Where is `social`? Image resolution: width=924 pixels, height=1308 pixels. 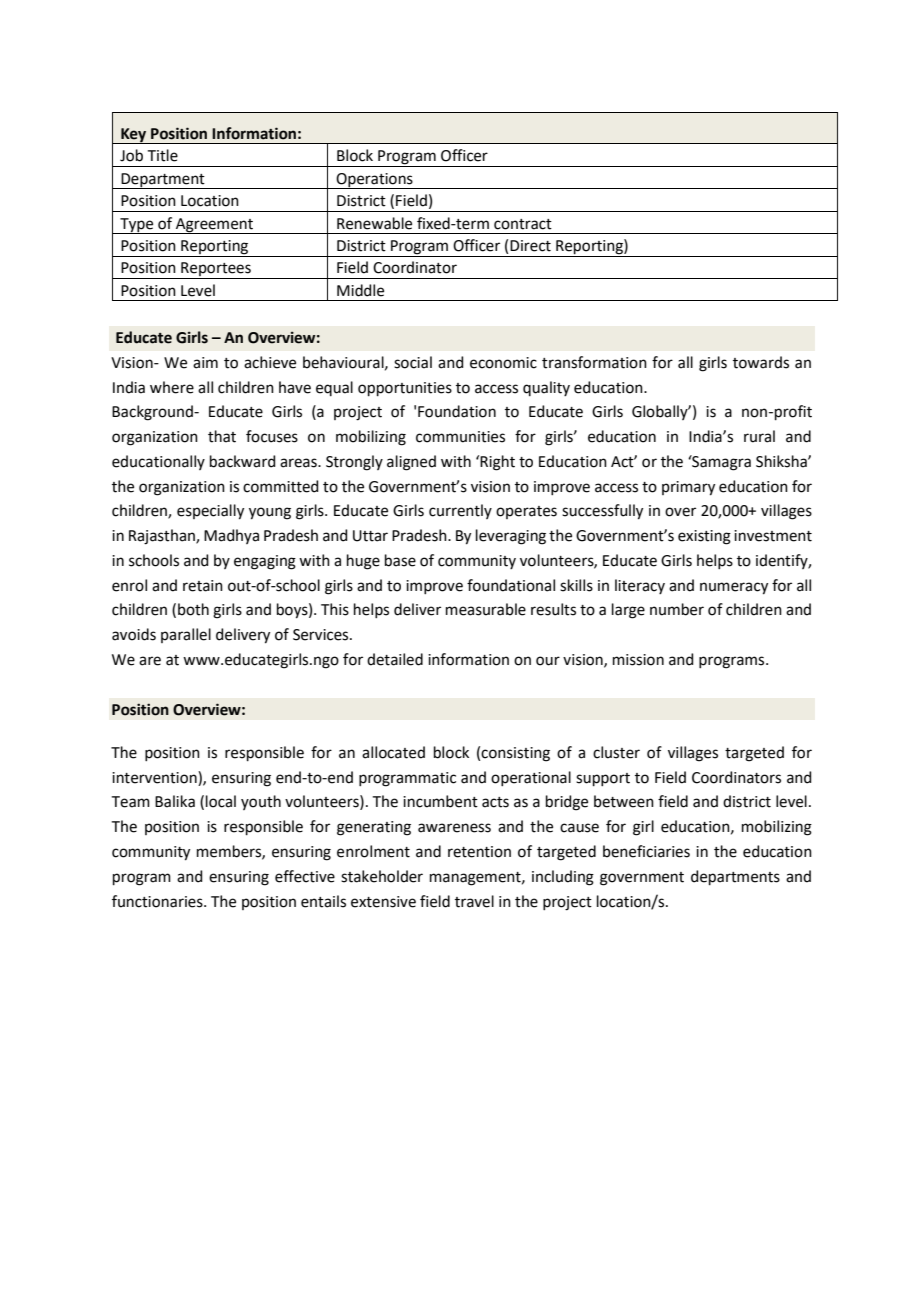 social is located at coordinates (413, 362).
